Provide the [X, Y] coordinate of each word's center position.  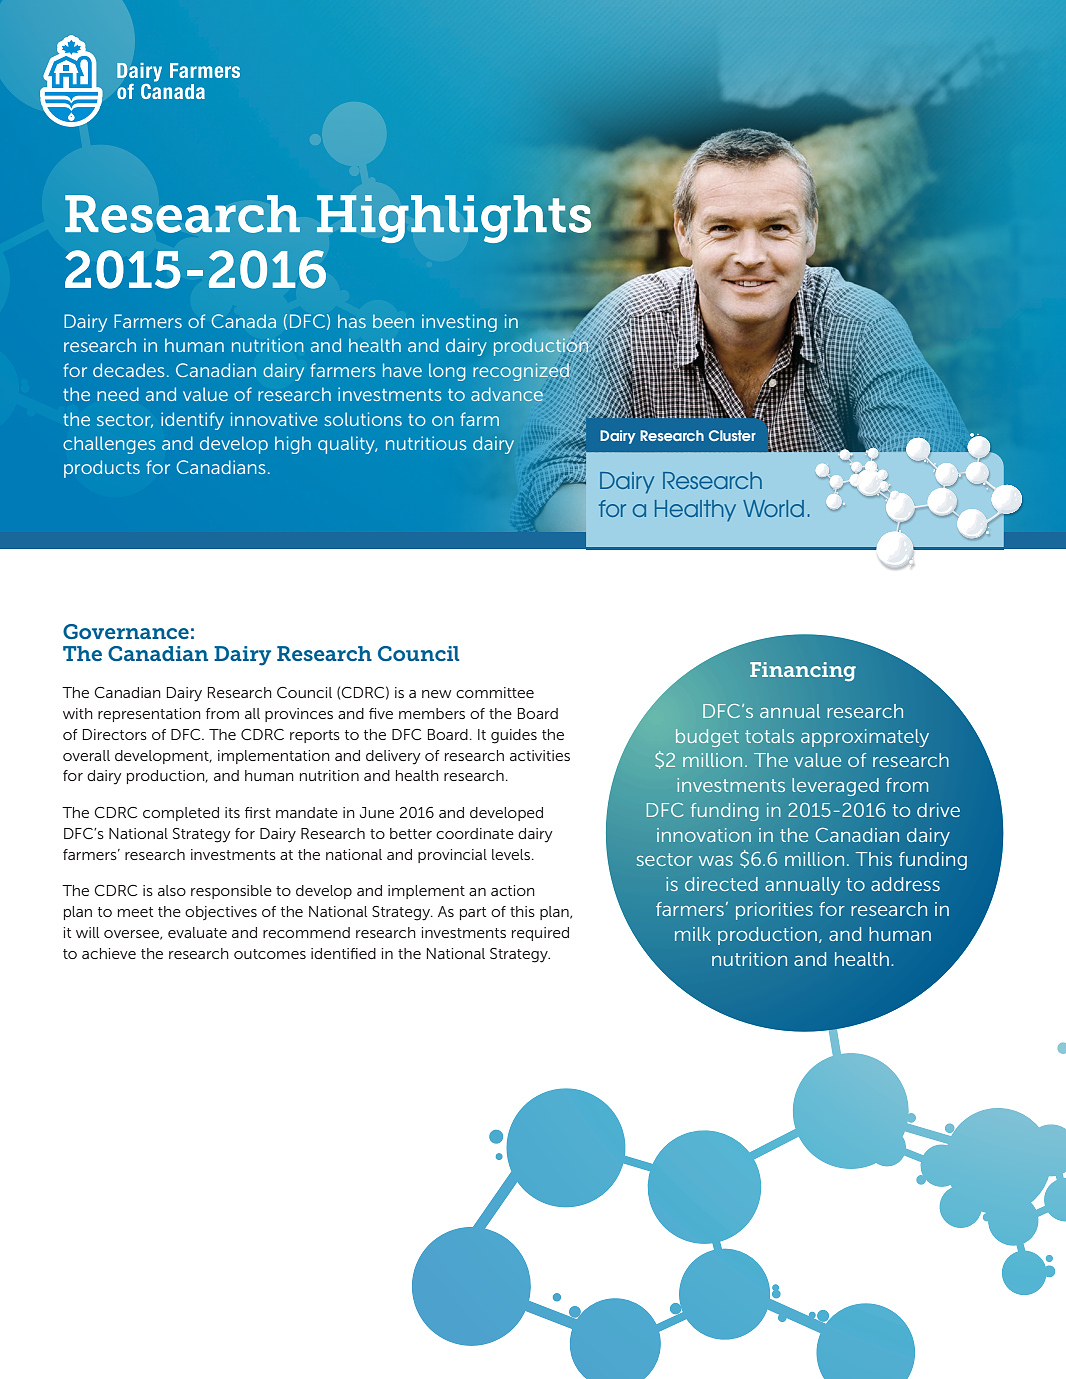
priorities [774, 911]
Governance [126, 631]
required [540, 934]
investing [459, 323]
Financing [803, 671]
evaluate [197, 932]
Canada [244, 321]
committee [495, 692]
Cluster [732, 435]
